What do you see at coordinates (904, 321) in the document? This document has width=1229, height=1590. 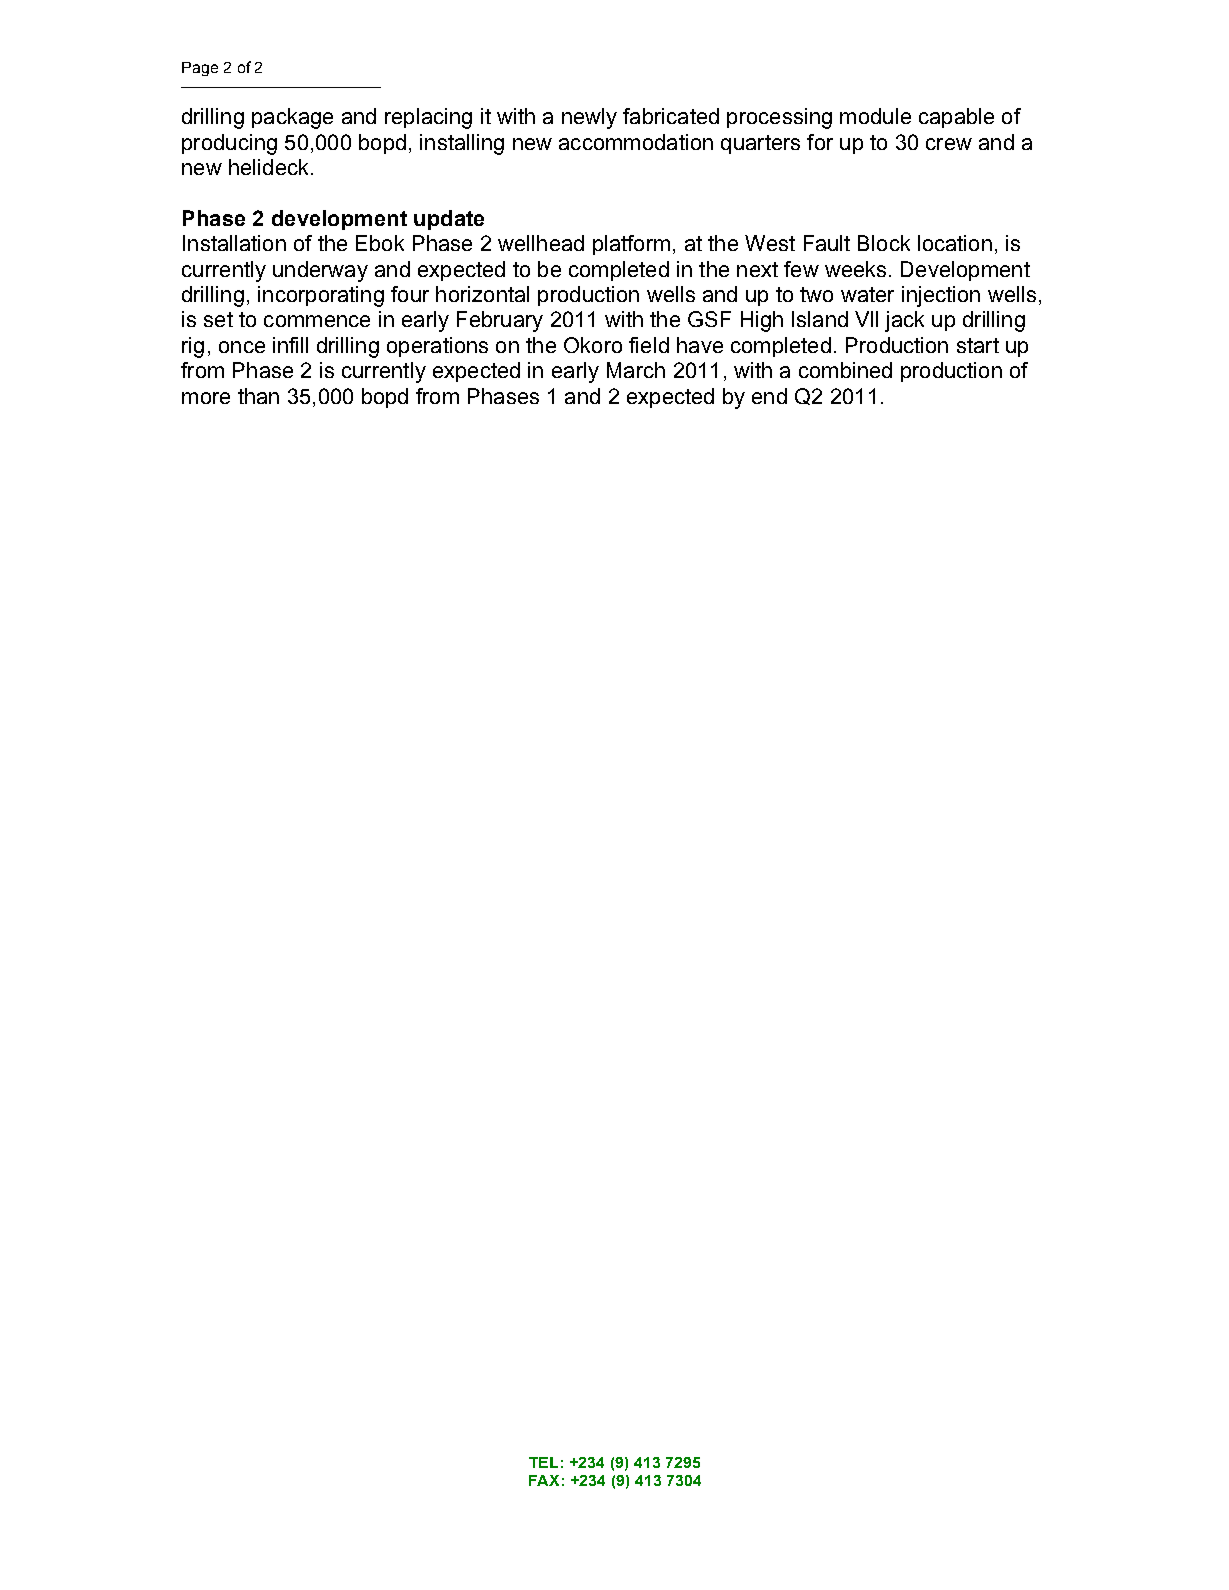 I see `jack` at bounding box center [904, 321].
